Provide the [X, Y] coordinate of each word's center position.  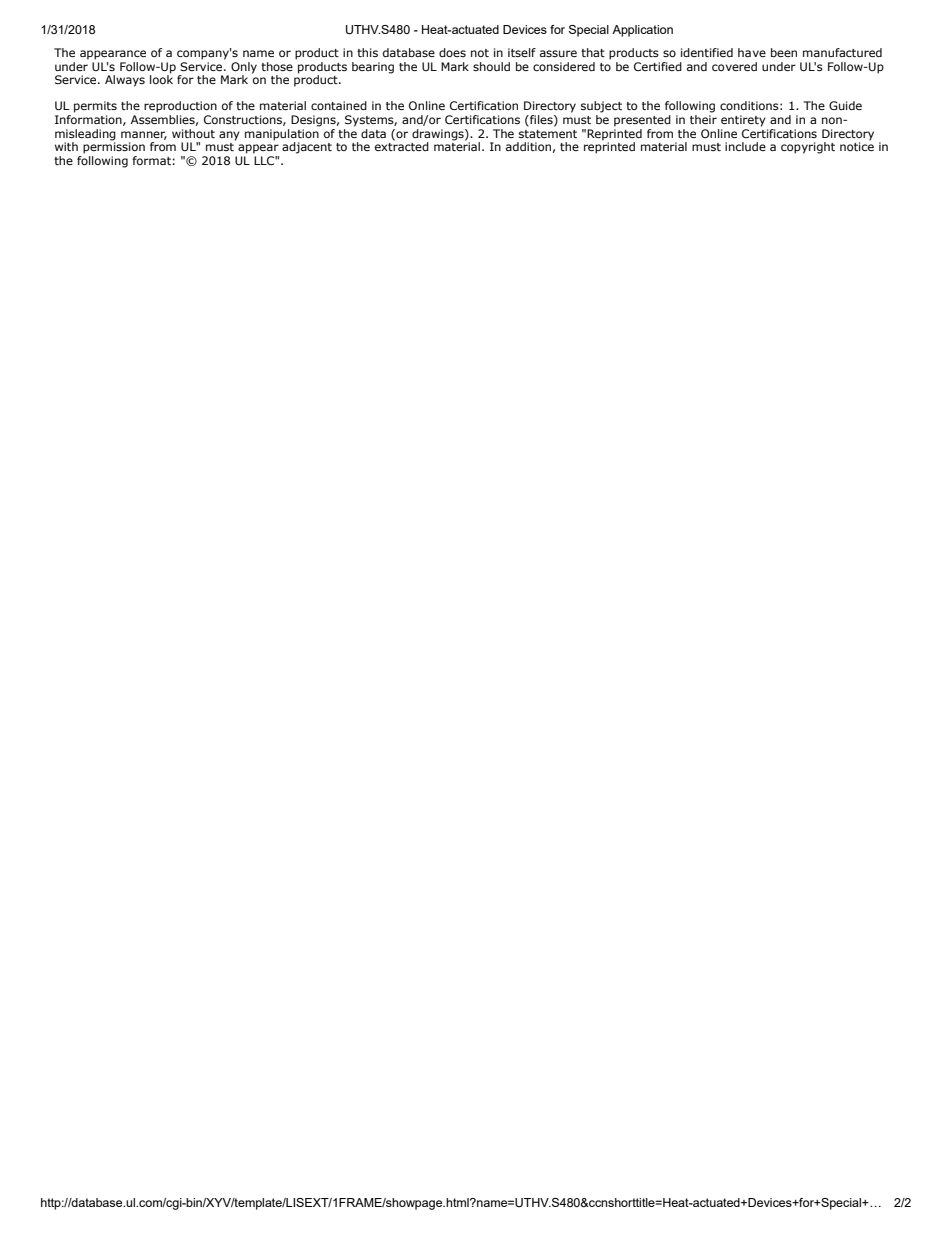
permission [114, 147]
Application [642, 31]
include [745, 146]
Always [125, 81]
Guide [845, 105]
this [367, 52]
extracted [402, 145]
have [752, 52]
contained [339, 105]
